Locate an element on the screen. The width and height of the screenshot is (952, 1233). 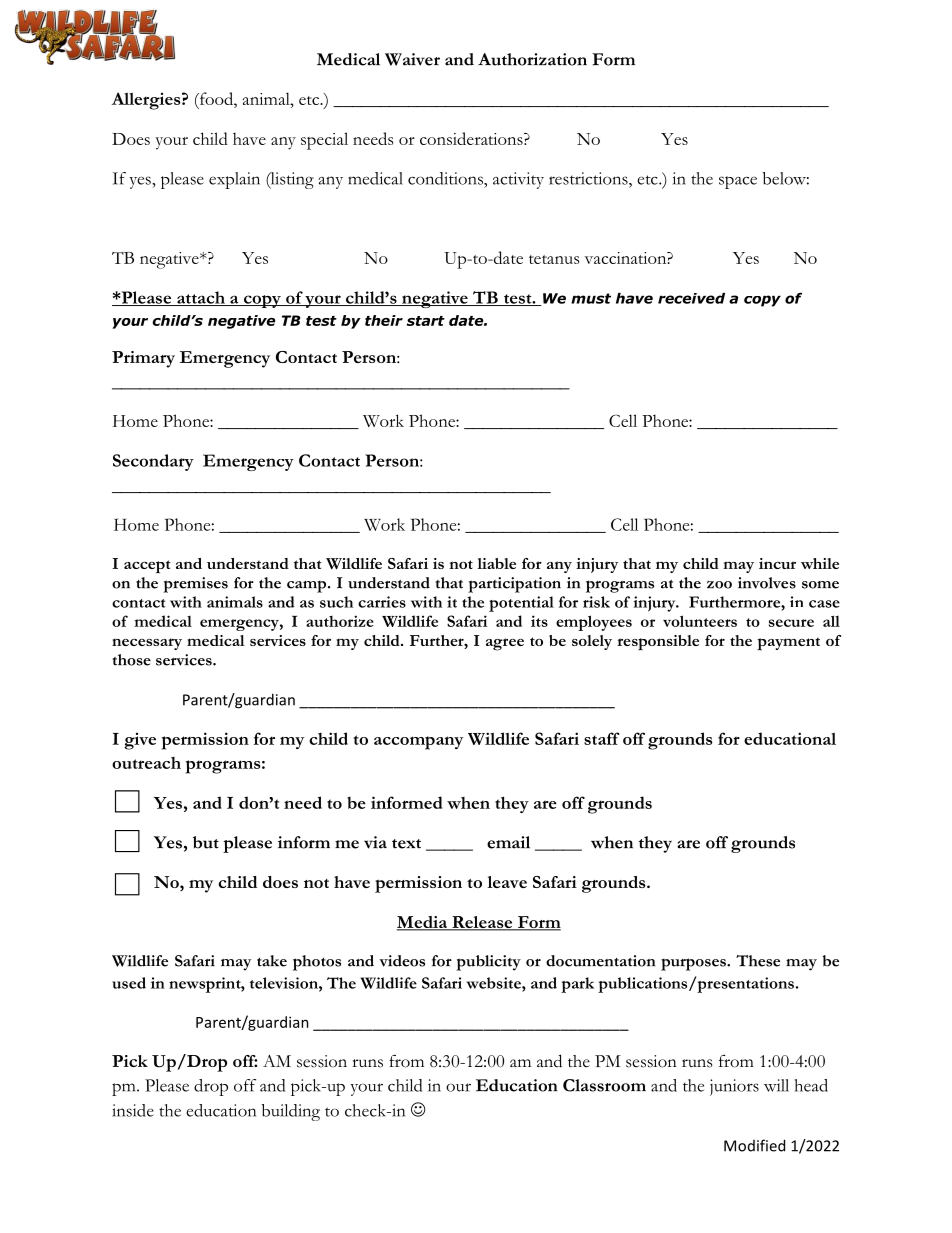
space is located at coordinates (738, 182).
